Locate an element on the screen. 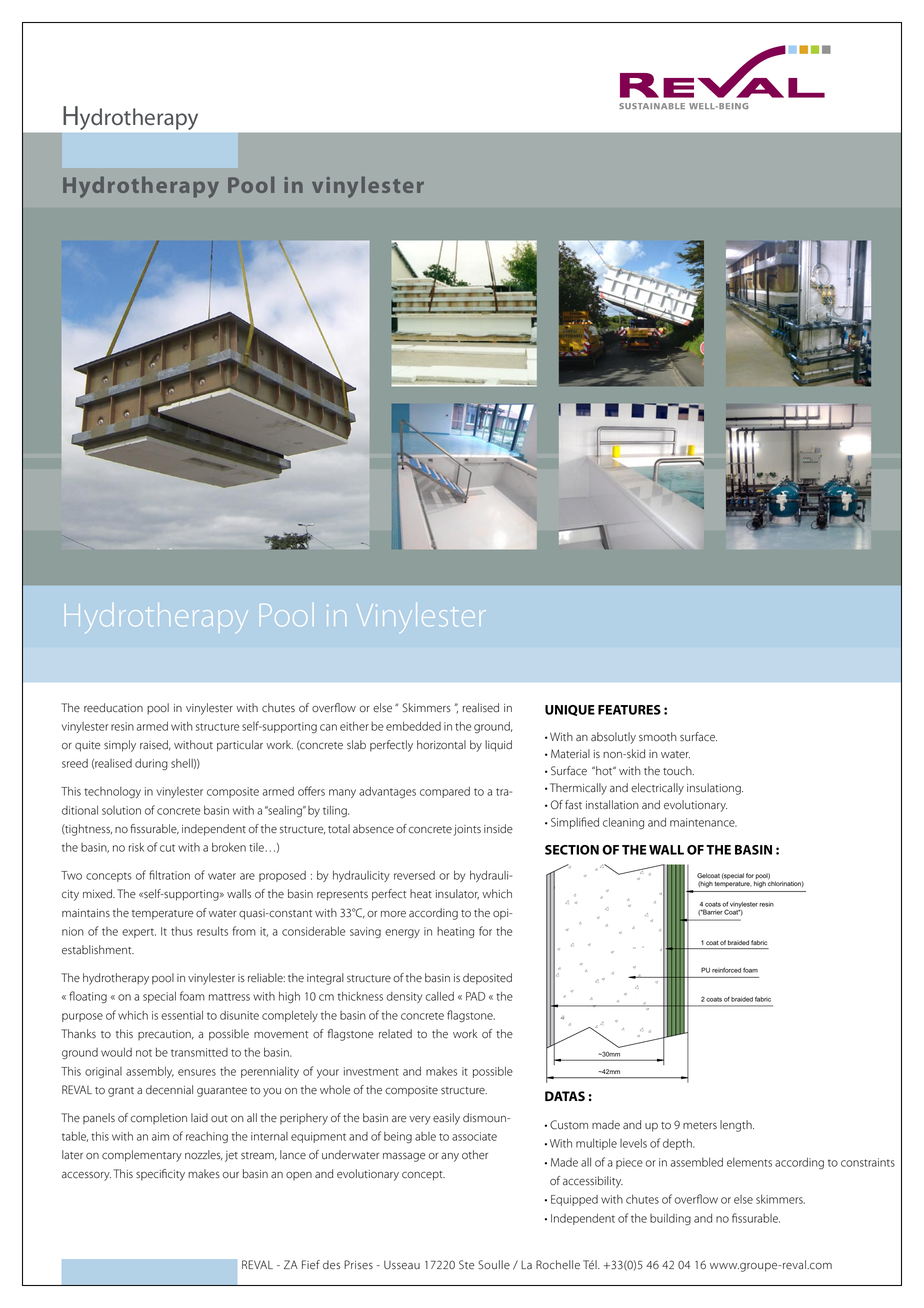 The image size is (924, 1308). Fief is located at coordinates (311, 1265).
